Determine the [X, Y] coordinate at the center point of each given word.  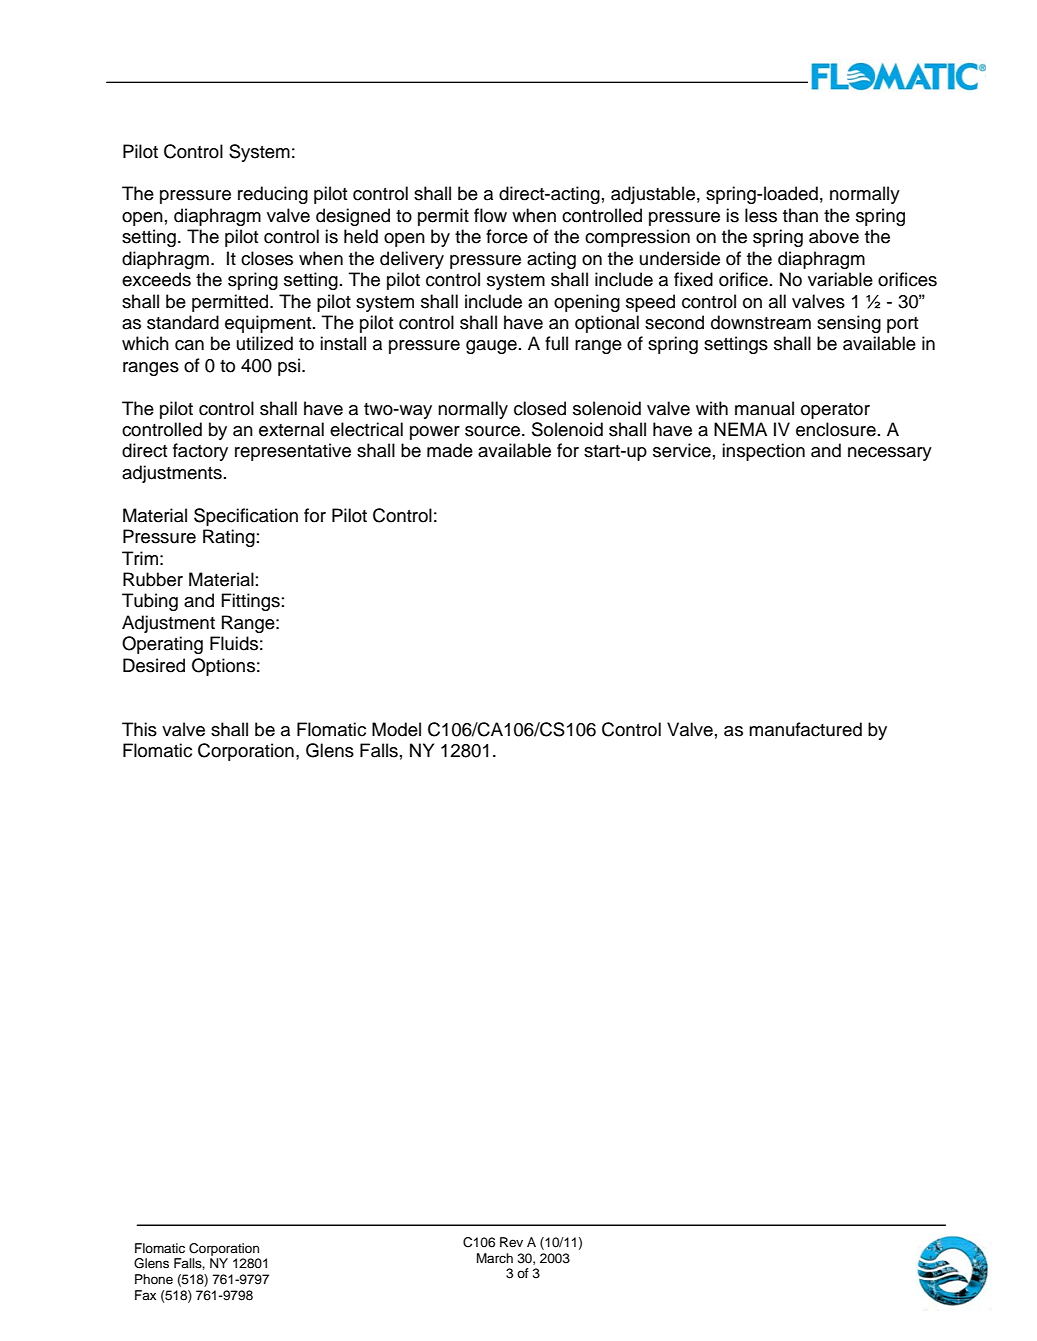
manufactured [805, 729]
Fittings [250, 602]
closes [267, 258]
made [450, 450]
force [507, 236]
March [495, 1258]
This [139, 729]
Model [396, 729]
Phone [154, 1279]
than [800, 215]
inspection [763, 452]
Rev [511, 1242]
